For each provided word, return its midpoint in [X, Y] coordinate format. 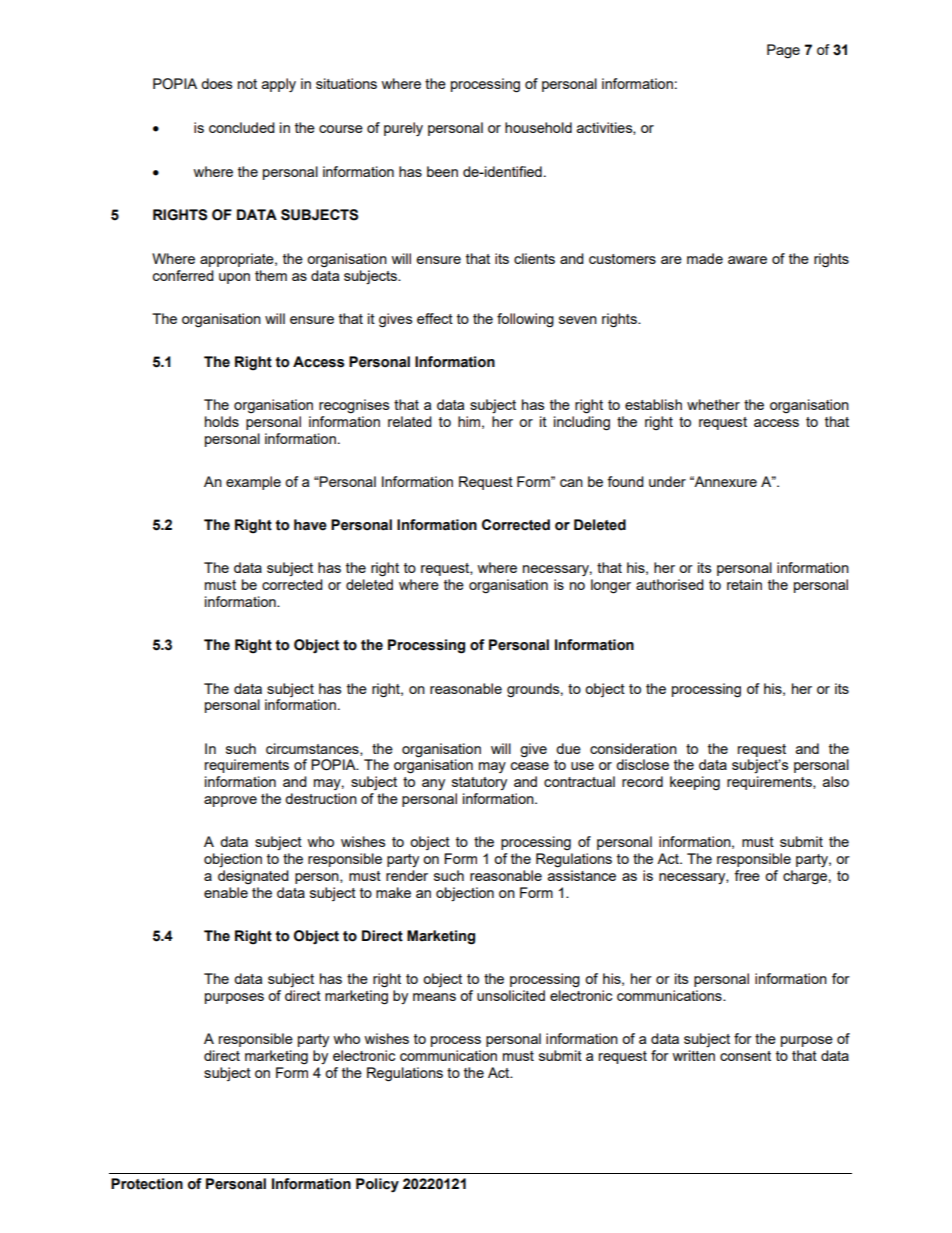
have [310, 525]
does [216, 83]
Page [783, 51]
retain [744, 584]
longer [611, 586]
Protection [147, 1184]
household [538, 127]
